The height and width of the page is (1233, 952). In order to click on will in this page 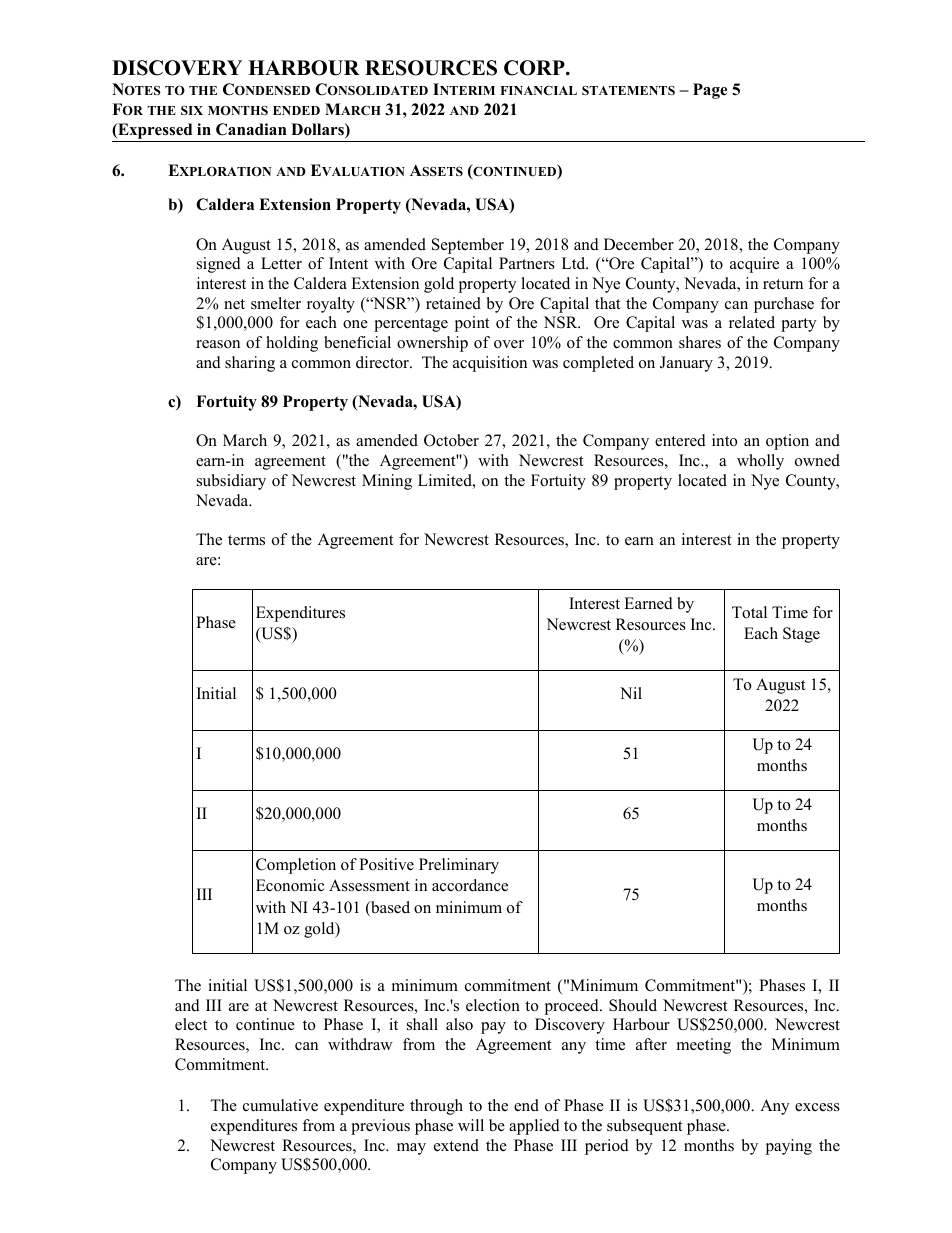, I will do `click(471, 1125)`.
